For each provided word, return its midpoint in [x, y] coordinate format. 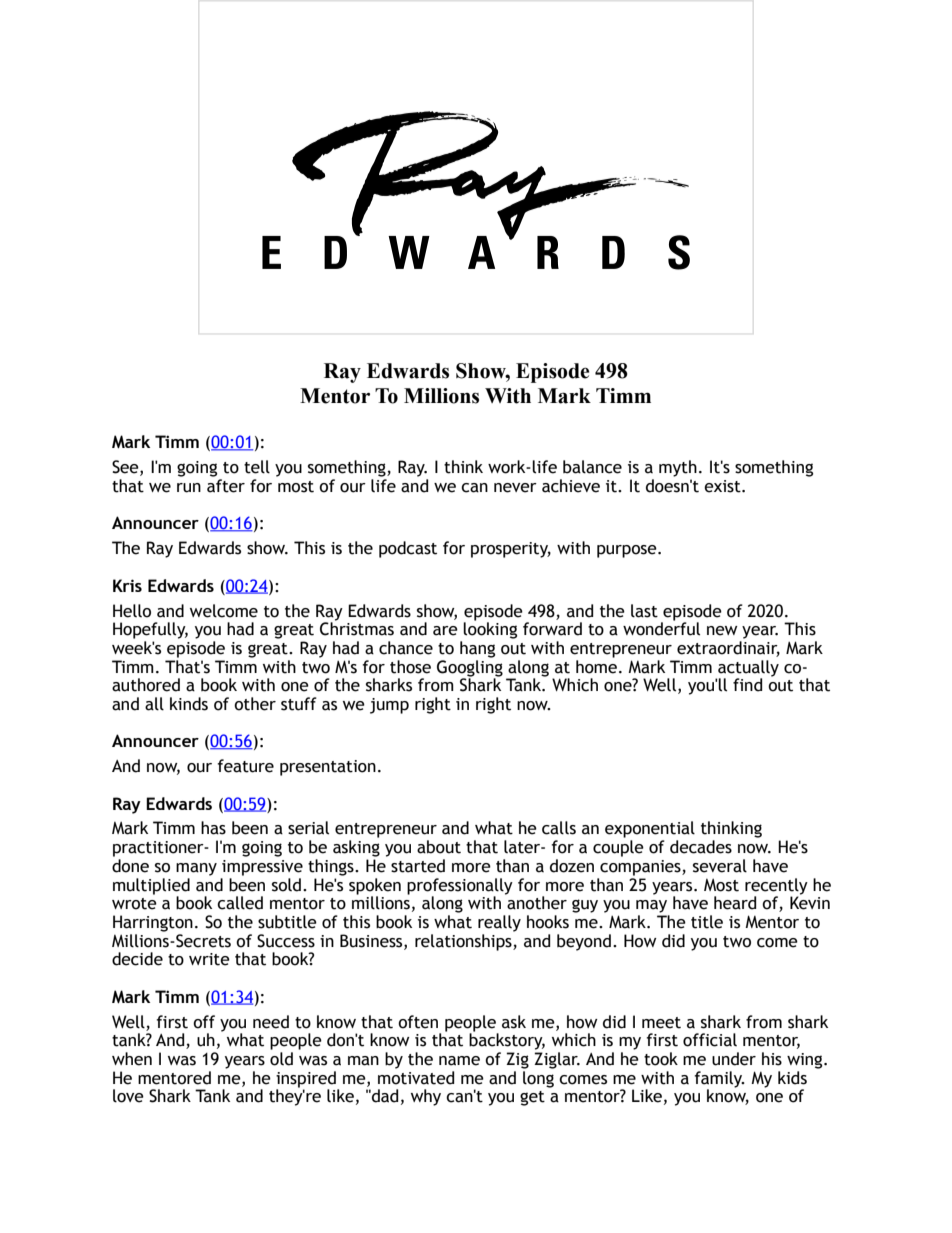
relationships [464, 941]
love [128, 1096]
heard [735, 903]
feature [245, 766]
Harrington [153, 923]
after [226, 486]
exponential [650, 829]
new [722, 631]
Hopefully [150, 630]
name [459, 1061]
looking [490, 629]
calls [559, 828]
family [719, 1080]
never [515, 488]
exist [723, 486]
